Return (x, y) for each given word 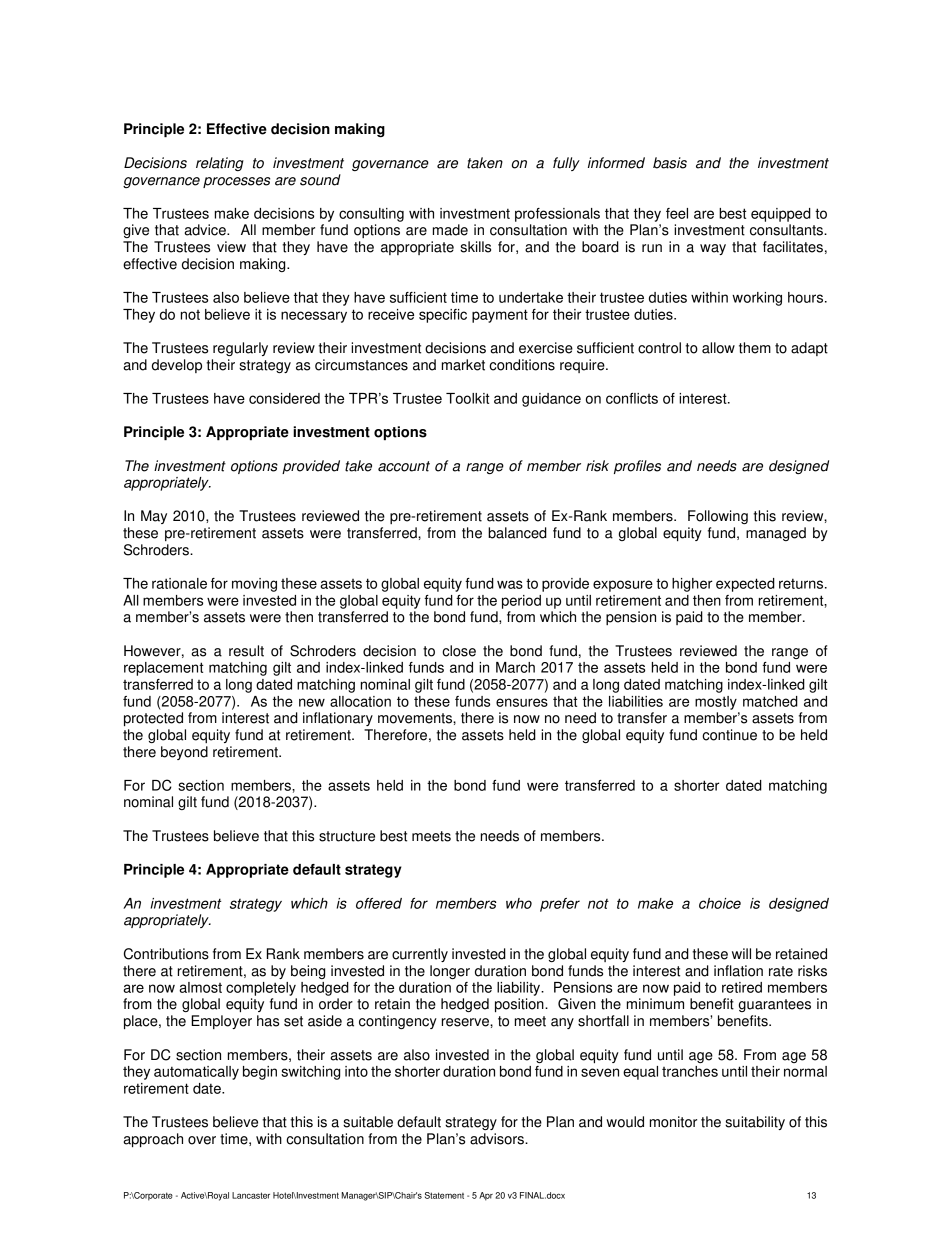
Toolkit (467, 398)
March (515, 667)
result (246, 651)
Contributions (166, 954)
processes (236, 182)
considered (284, 398)
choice (720, 903)
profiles (637, 467)
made (450, 230)
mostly (716, 703)
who (519, 903)
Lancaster (251, 1195)
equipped (781, 215)
